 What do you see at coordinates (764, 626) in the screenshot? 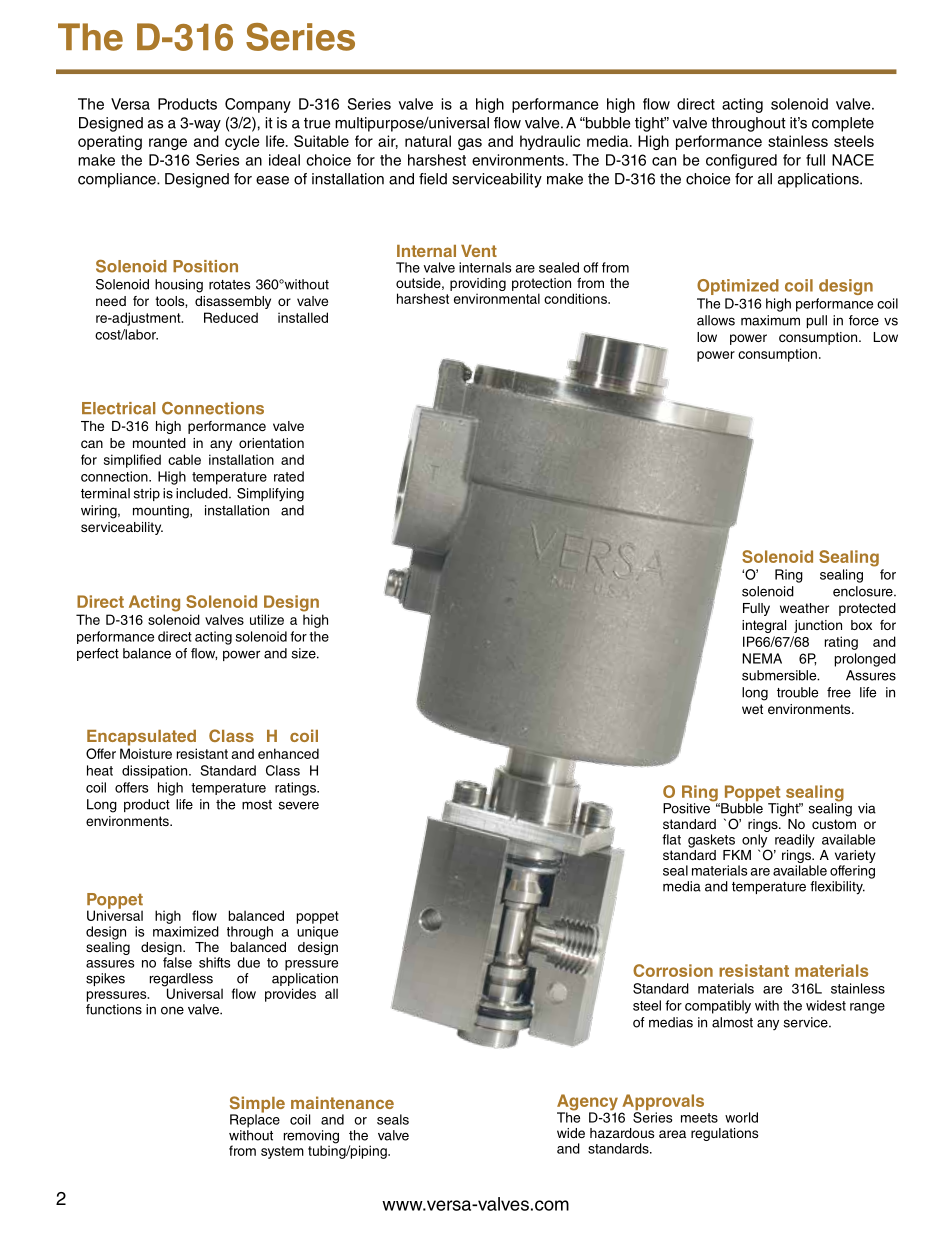
I see `integral` at bounding box center [764, 626].
